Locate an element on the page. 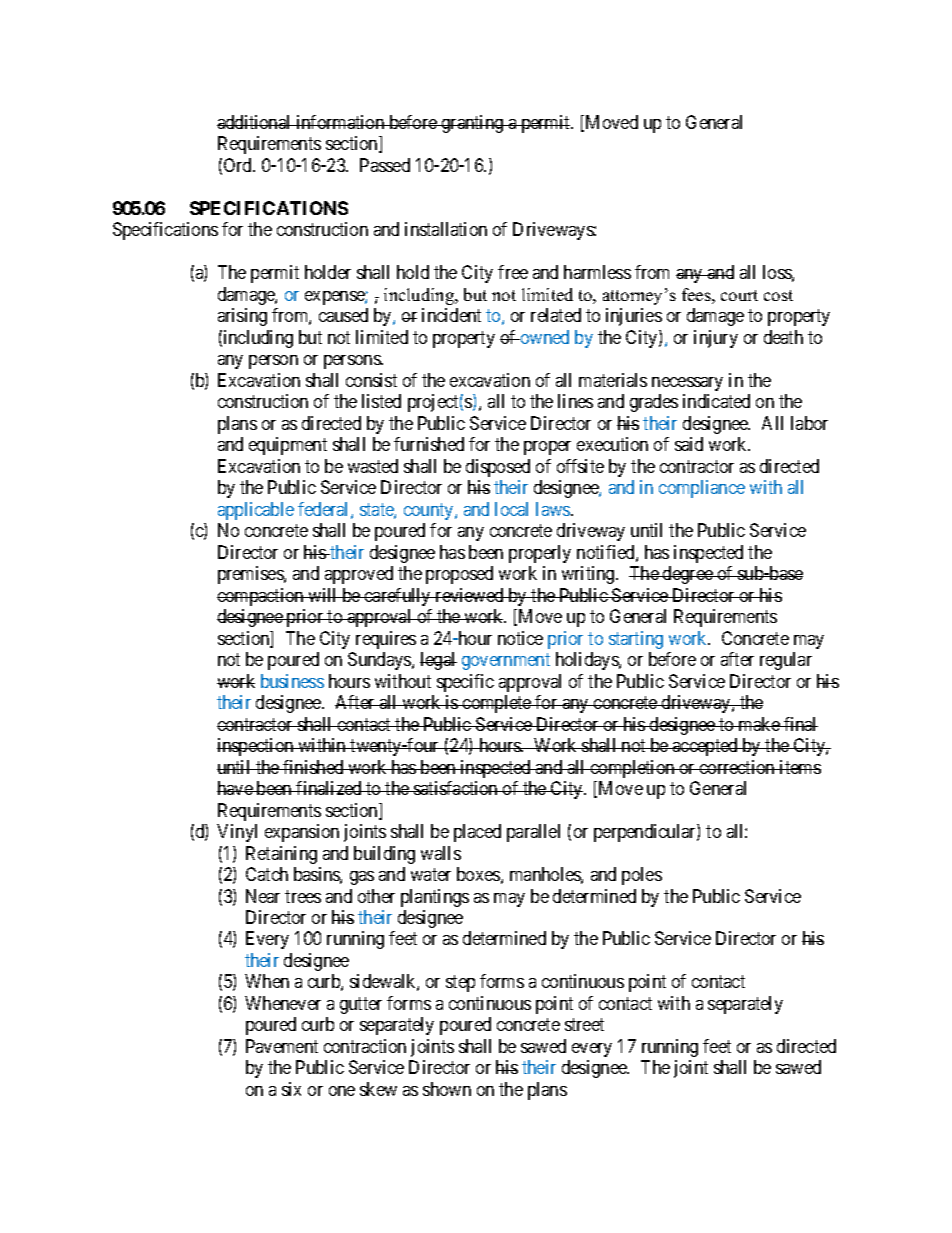  granting is located at coordinates (472, 124).
